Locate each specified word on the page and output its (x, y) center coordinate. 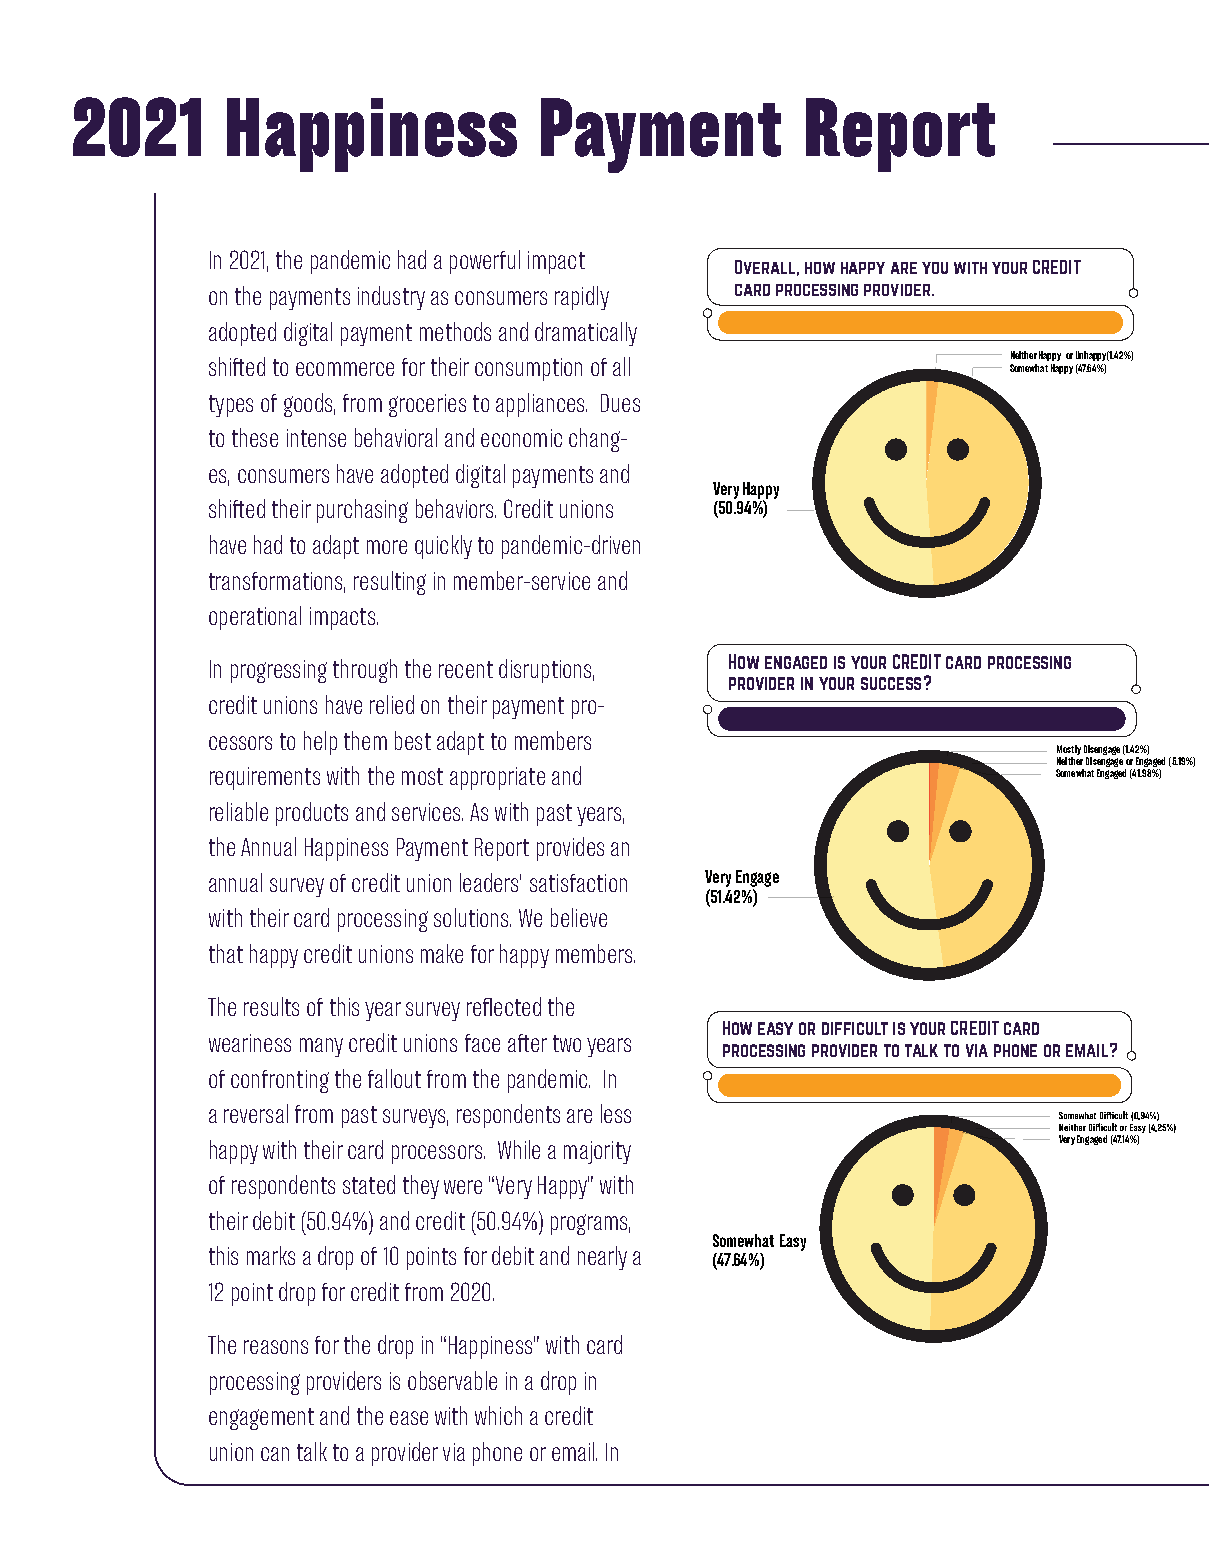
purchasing (362, 511)
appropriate (497, 778)
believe (579, 917)
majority (597, 1152)
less (616, 1113)
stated (369, 1184)
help (320, 743)
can (275, 1454)
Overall (765, 267)
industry (391, 298)
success (891, 683)
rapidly (582, 298)
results (271, 1006)
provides (570, 849)
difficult (855, 1028)
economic (521, 438)
